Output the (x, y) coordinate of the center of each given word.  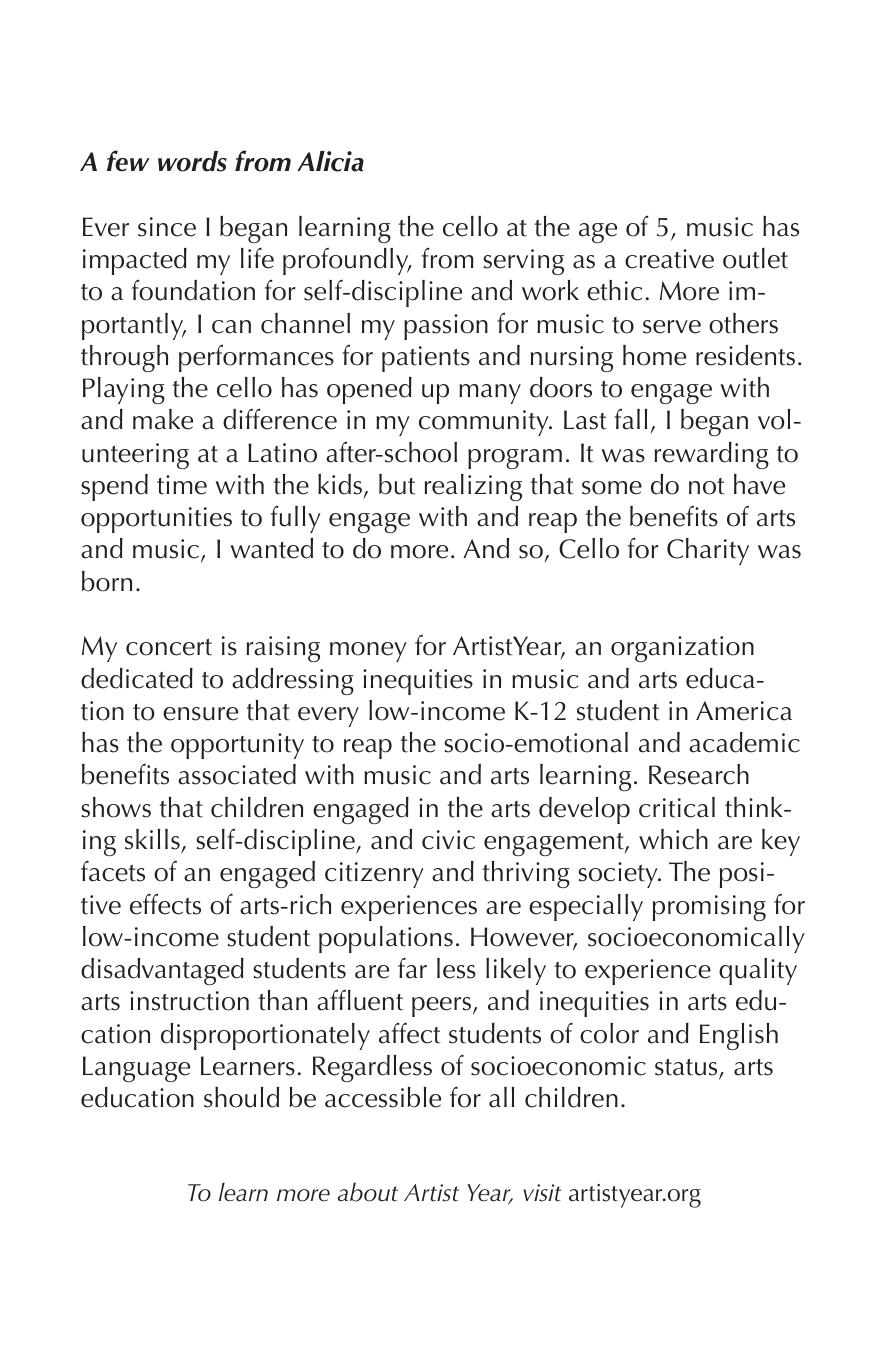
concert (169, 647)
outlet (755, 258)
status (687, 1068)
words (192, 161)
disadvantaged (162, 971)
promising (709, 908)
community (485, 423)
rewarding (712, 455)
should (241, 1097)
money (368, 652)
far (412, 968)
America (744, 711)
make (163, 419)
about (368, 1192)
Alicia (330, 161)
